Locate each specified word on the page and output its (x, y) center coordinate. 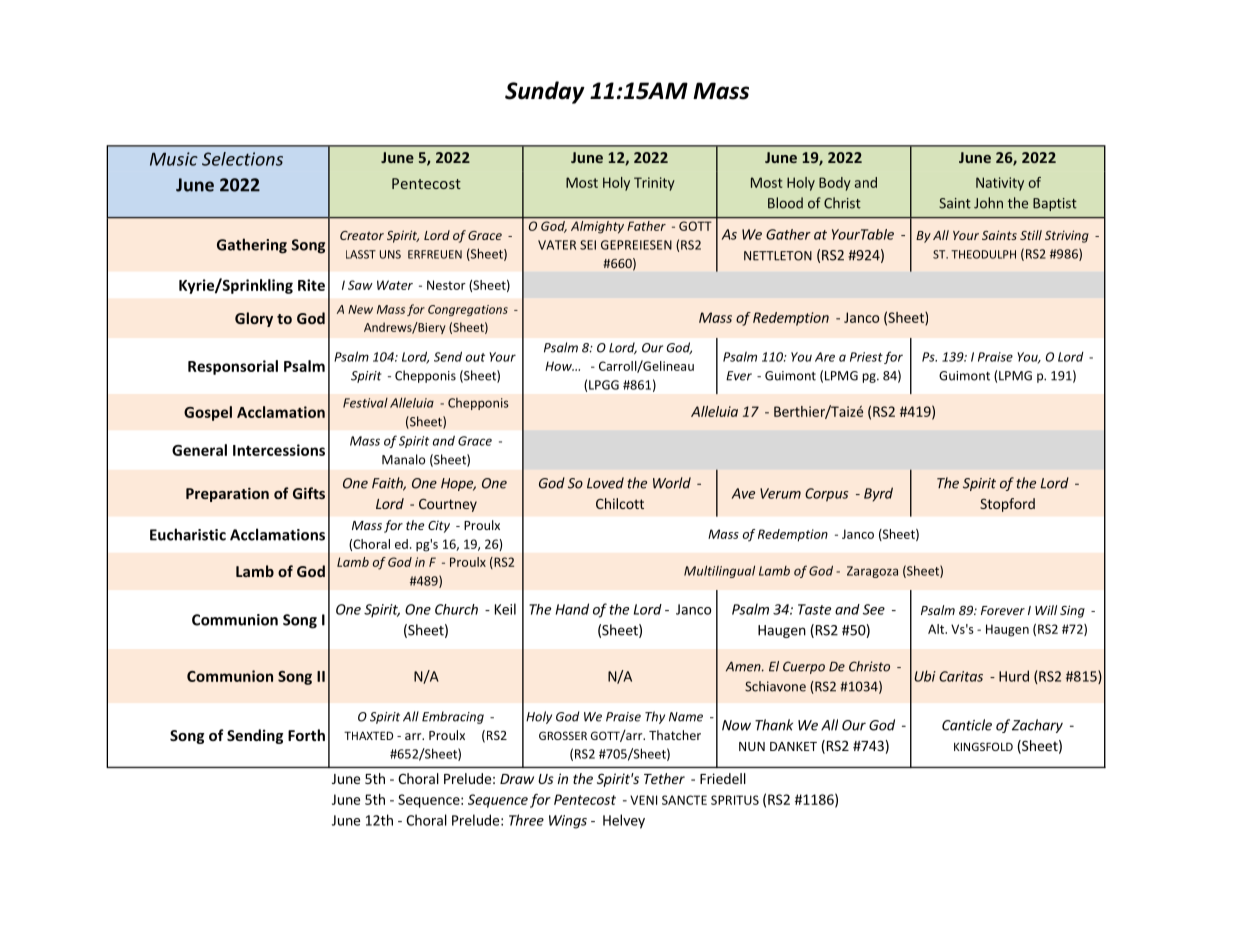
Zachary (1037, 726)
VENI (643, 800)
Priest (866, 357)
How (559, 366)
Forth (306, 735)
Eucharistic (188, 534)
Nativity (1000, 184)
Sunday (545, 92)
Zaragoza (872, 572)
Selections (242, 159)
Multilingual (719, 571)
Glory (254, 319)
